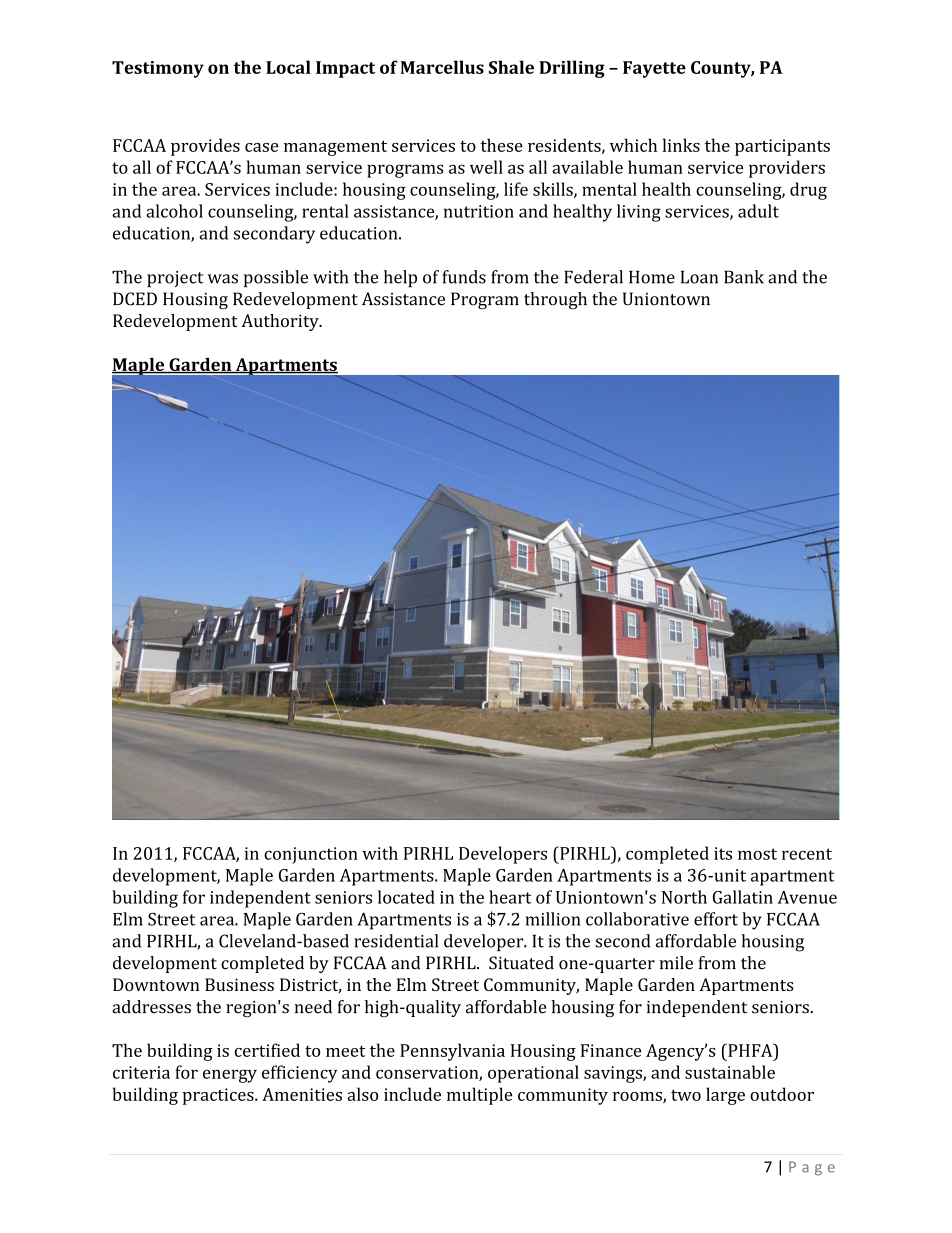 Image resolution: width=952 pixels, height=1233 pixels. Describe the element at coordinates (723, 853) in the screenshot. I see `its` at that location.
